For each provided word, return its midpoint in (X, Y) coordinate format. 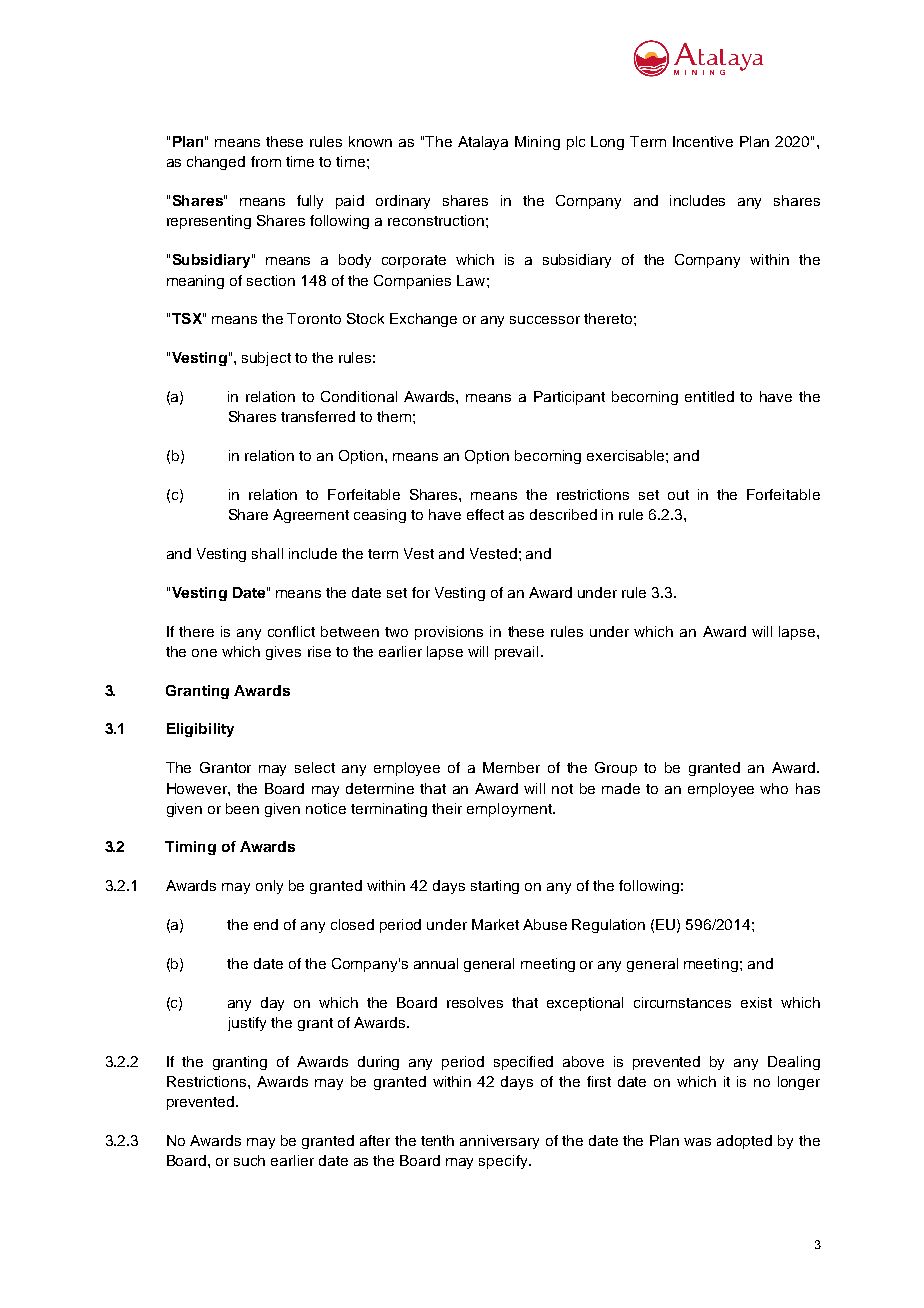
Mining (537, 143)
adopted (744, 1142)
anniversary (499, 1142)
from (266, 161)
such (249, 1160)
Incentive (703, 141)
